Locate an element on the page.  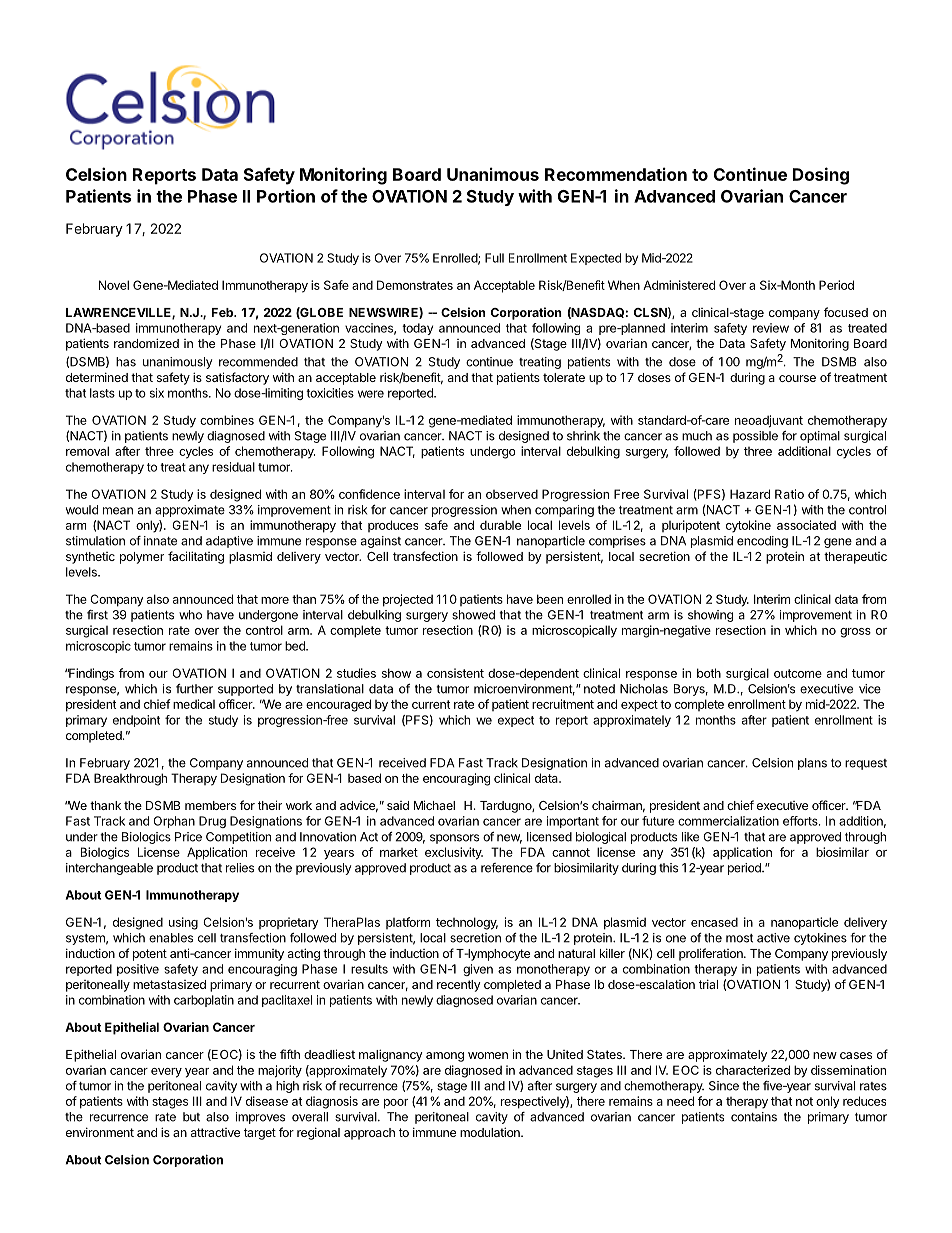
Portion is located at coordinates (286, 196).
